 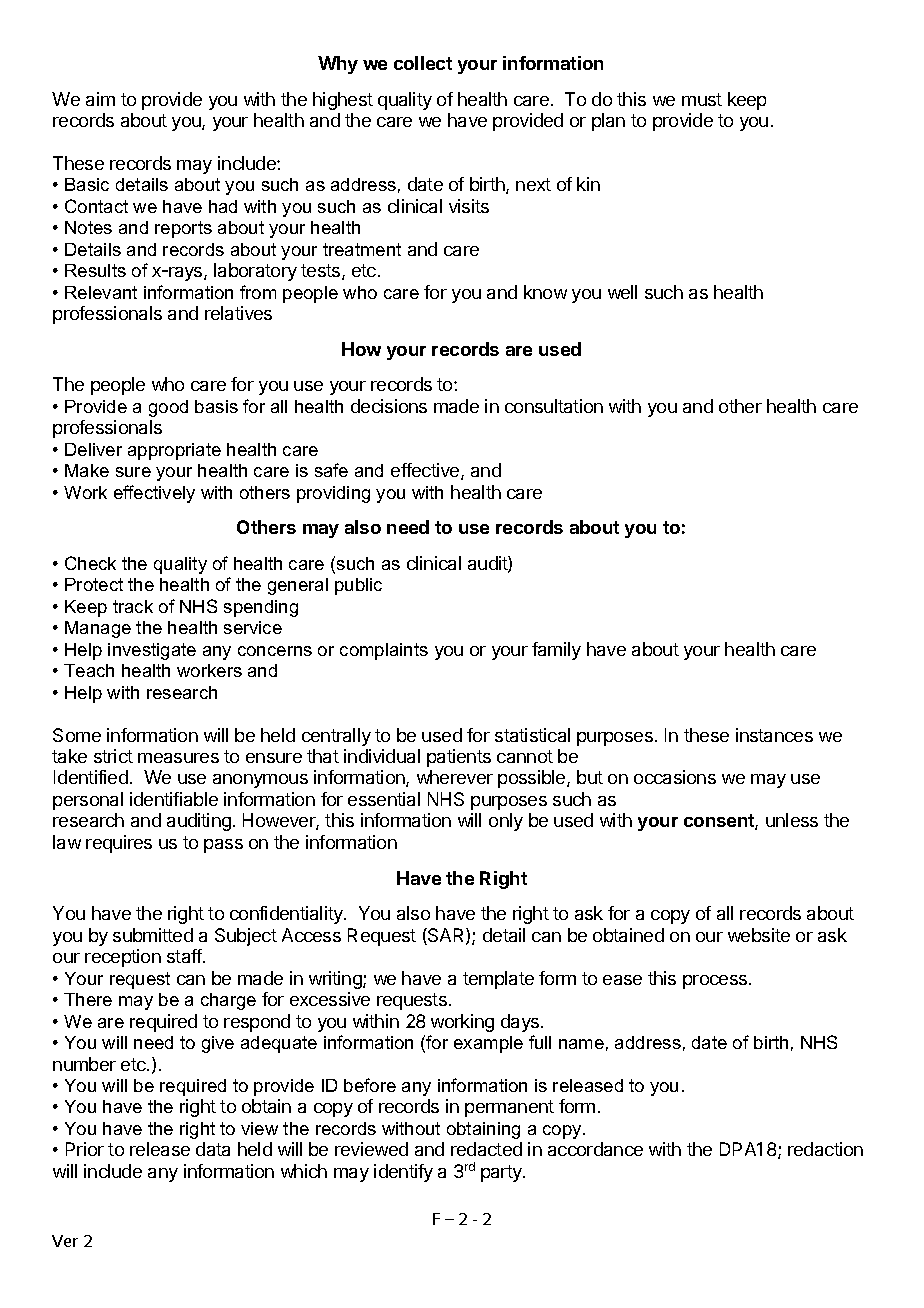 What do you see at coordinates (213, 1149) in the screenshot?
I see `data` at bounding box center [213, 1149].
